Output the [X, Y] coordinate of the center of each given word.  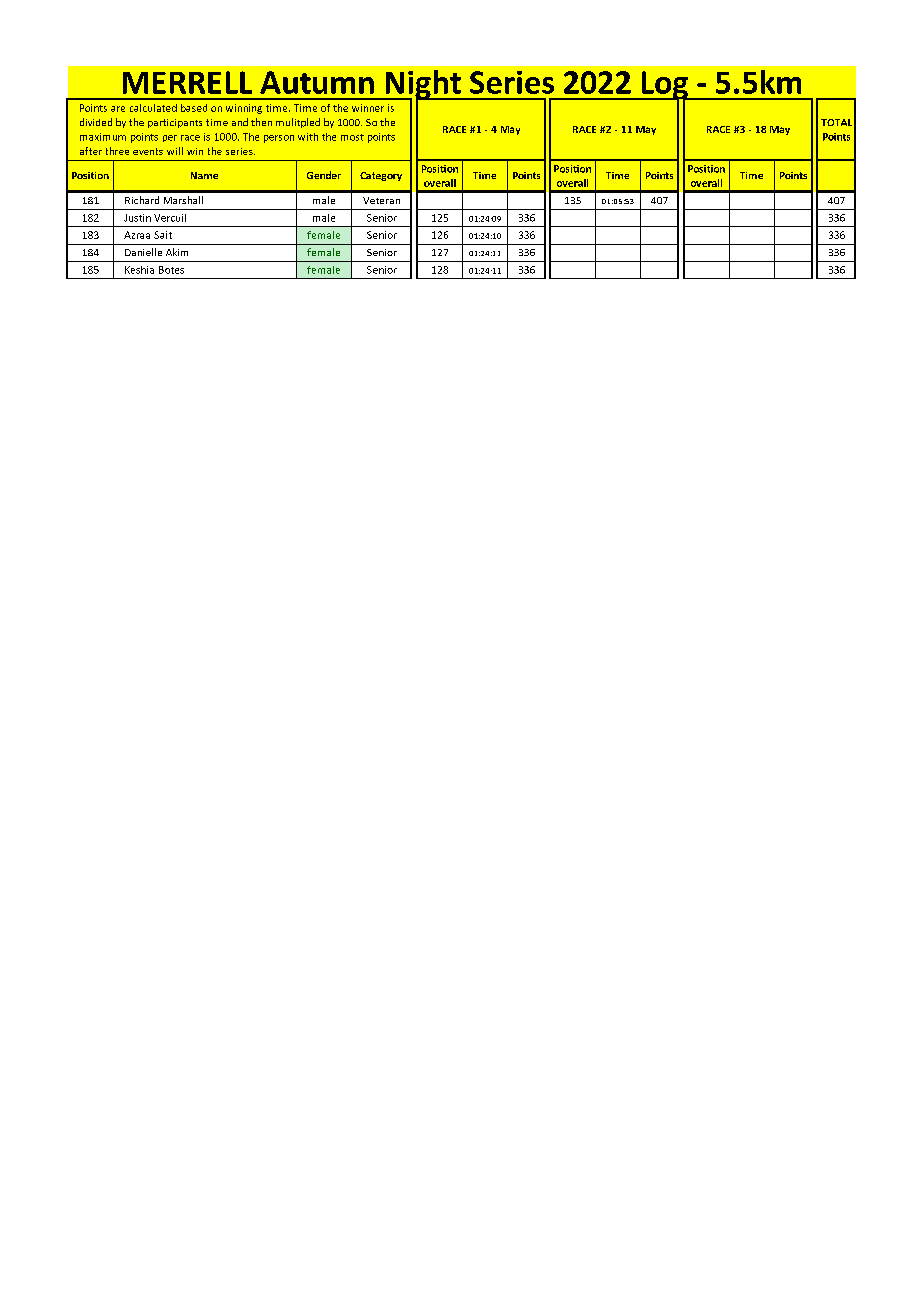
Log [664, 86]
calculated [153, 108]
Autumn [317, 82]
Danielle [143, 252]
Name [204, 175]
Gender [324, 175]
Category [381, 176]
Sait [163, 235]
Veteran [381, 200]
